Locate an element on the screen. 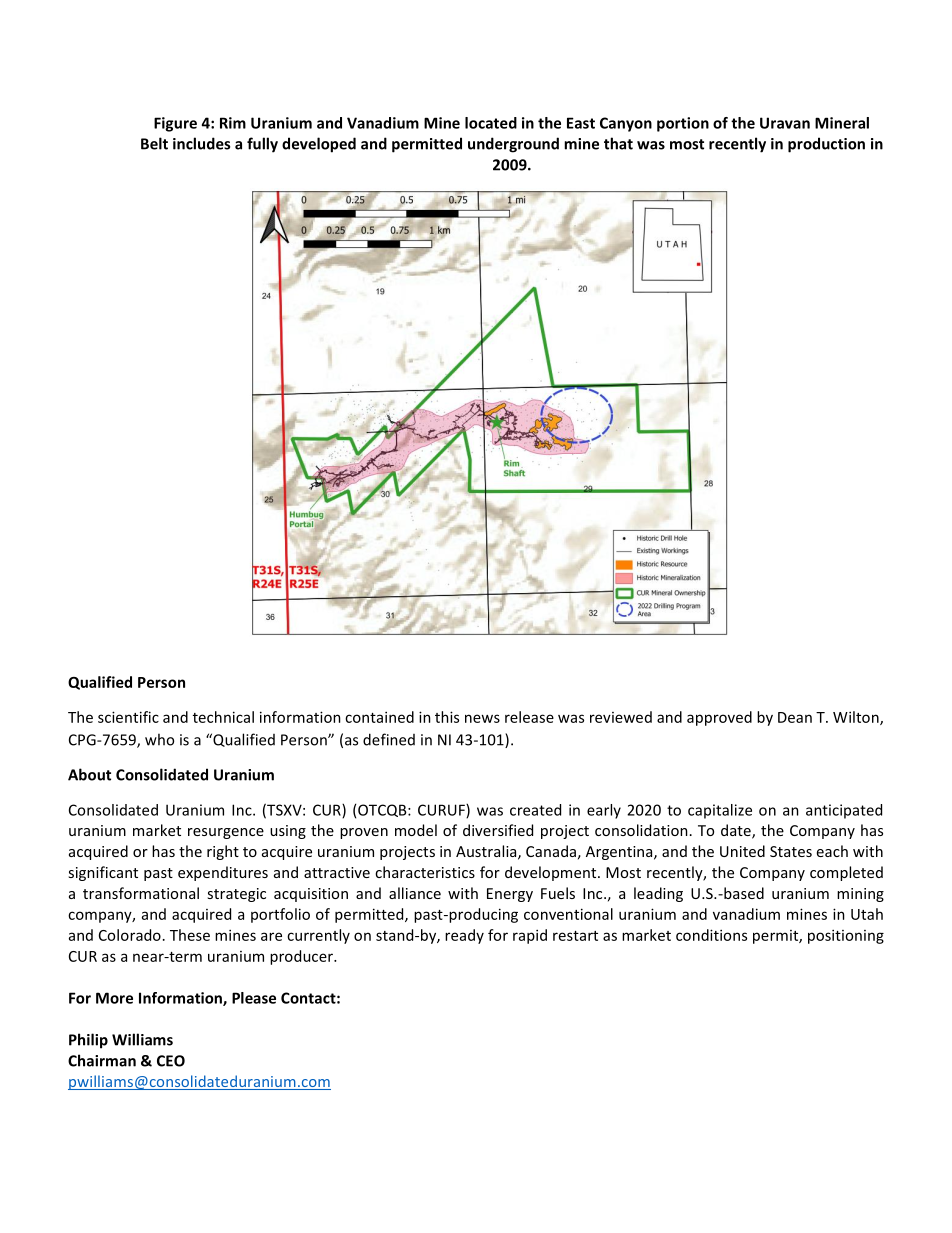  CEO is located at coordinates (171, 1061).
